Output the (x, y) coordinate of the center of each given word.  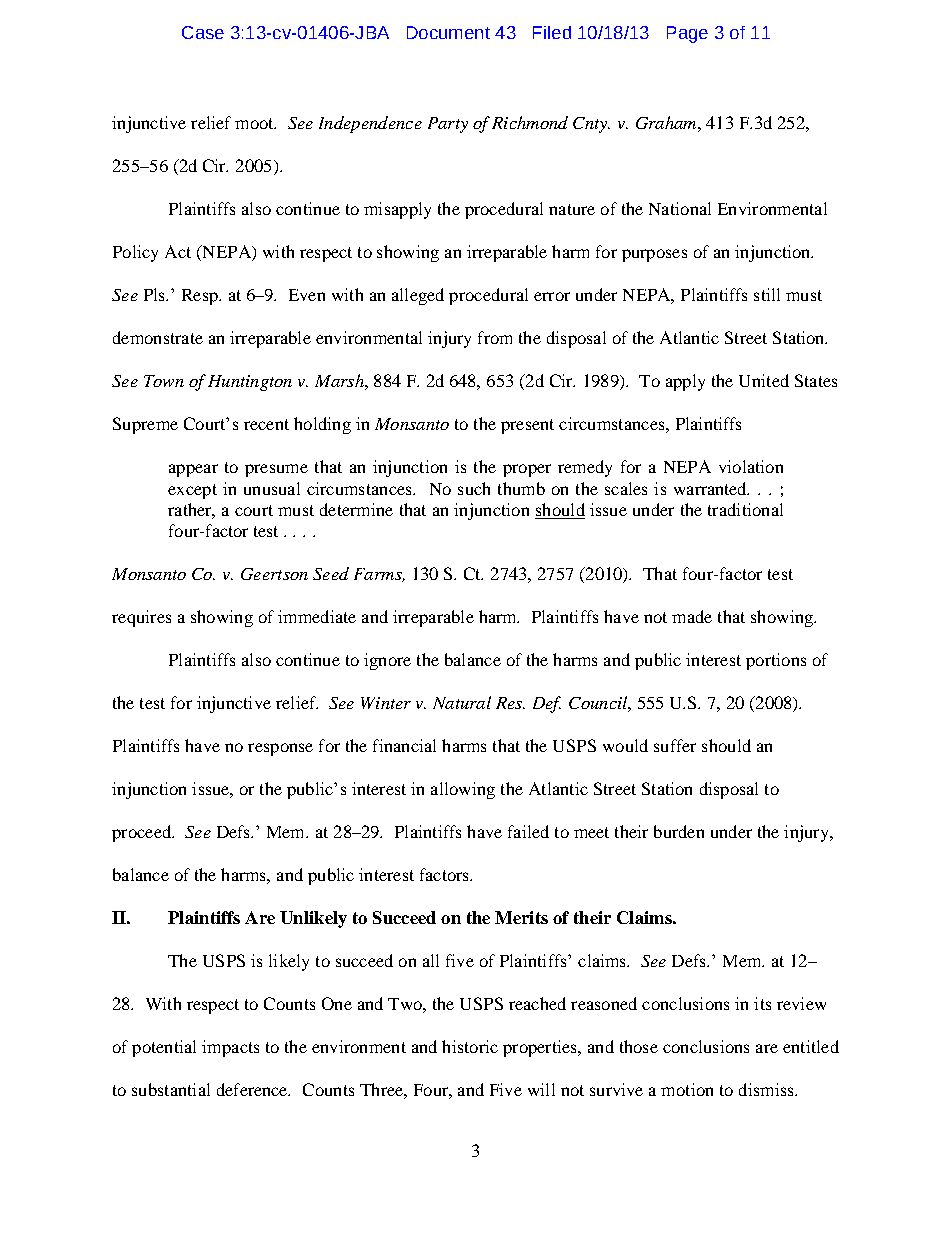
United (764, 380)
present (527, 426)
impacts (230, 1048)
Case (203, 32)
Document (448, 32)
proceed (142, 833)
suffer (675, 745)
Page (687, 34)
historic (470, 1046)
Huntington (250, 383)
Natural (462, 702)
